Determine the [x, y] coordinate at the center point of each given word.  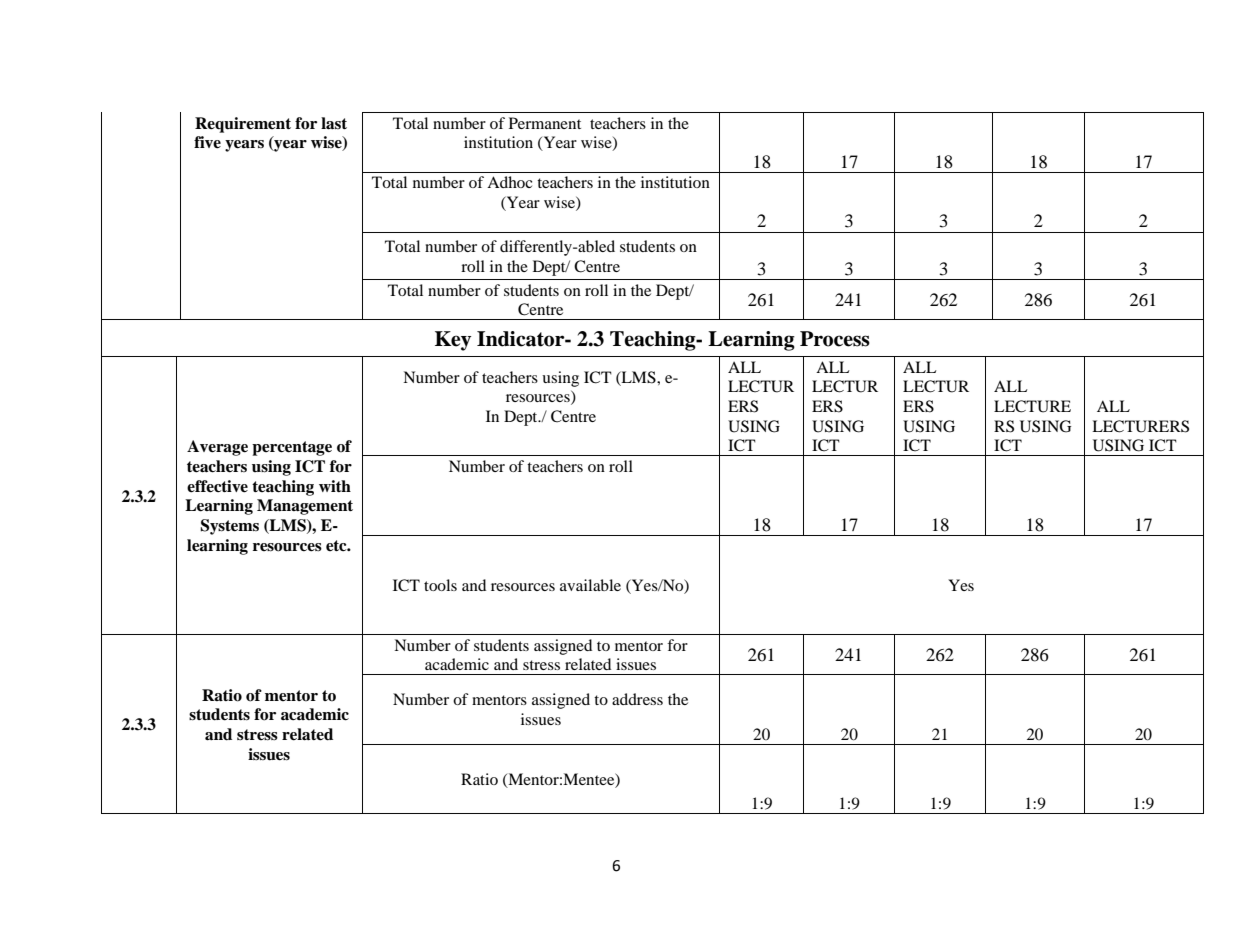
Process [835, 339]
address [637, 699]
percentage [292, 448]
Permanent [545, 123]
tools [440, 585]
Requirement [243, 125]
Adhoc [509, 182]
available [590, 585]
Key [453, 341]
